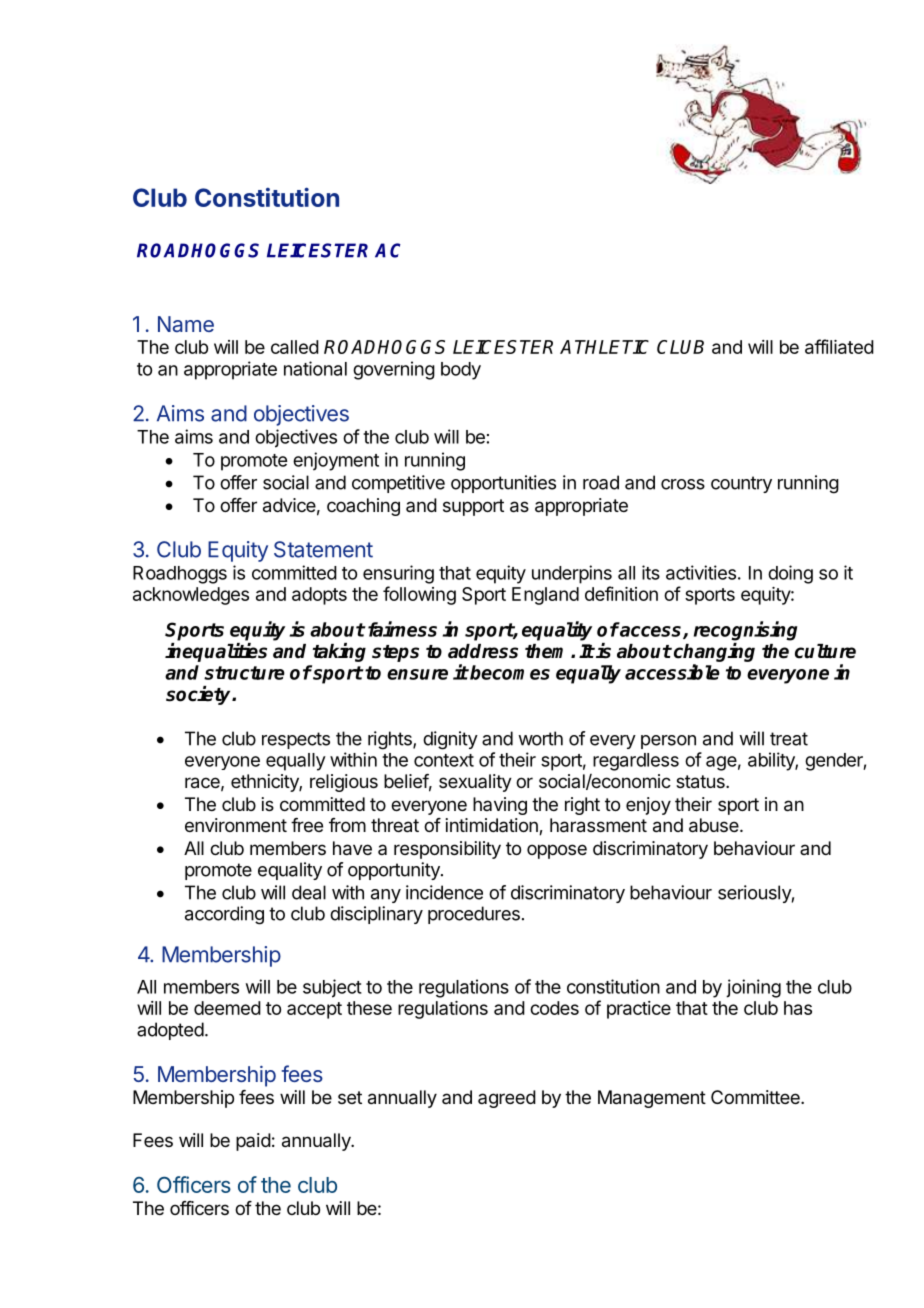 The height and width of the image is (1308, 924). I want to click on Statement, so click(323, 549).
